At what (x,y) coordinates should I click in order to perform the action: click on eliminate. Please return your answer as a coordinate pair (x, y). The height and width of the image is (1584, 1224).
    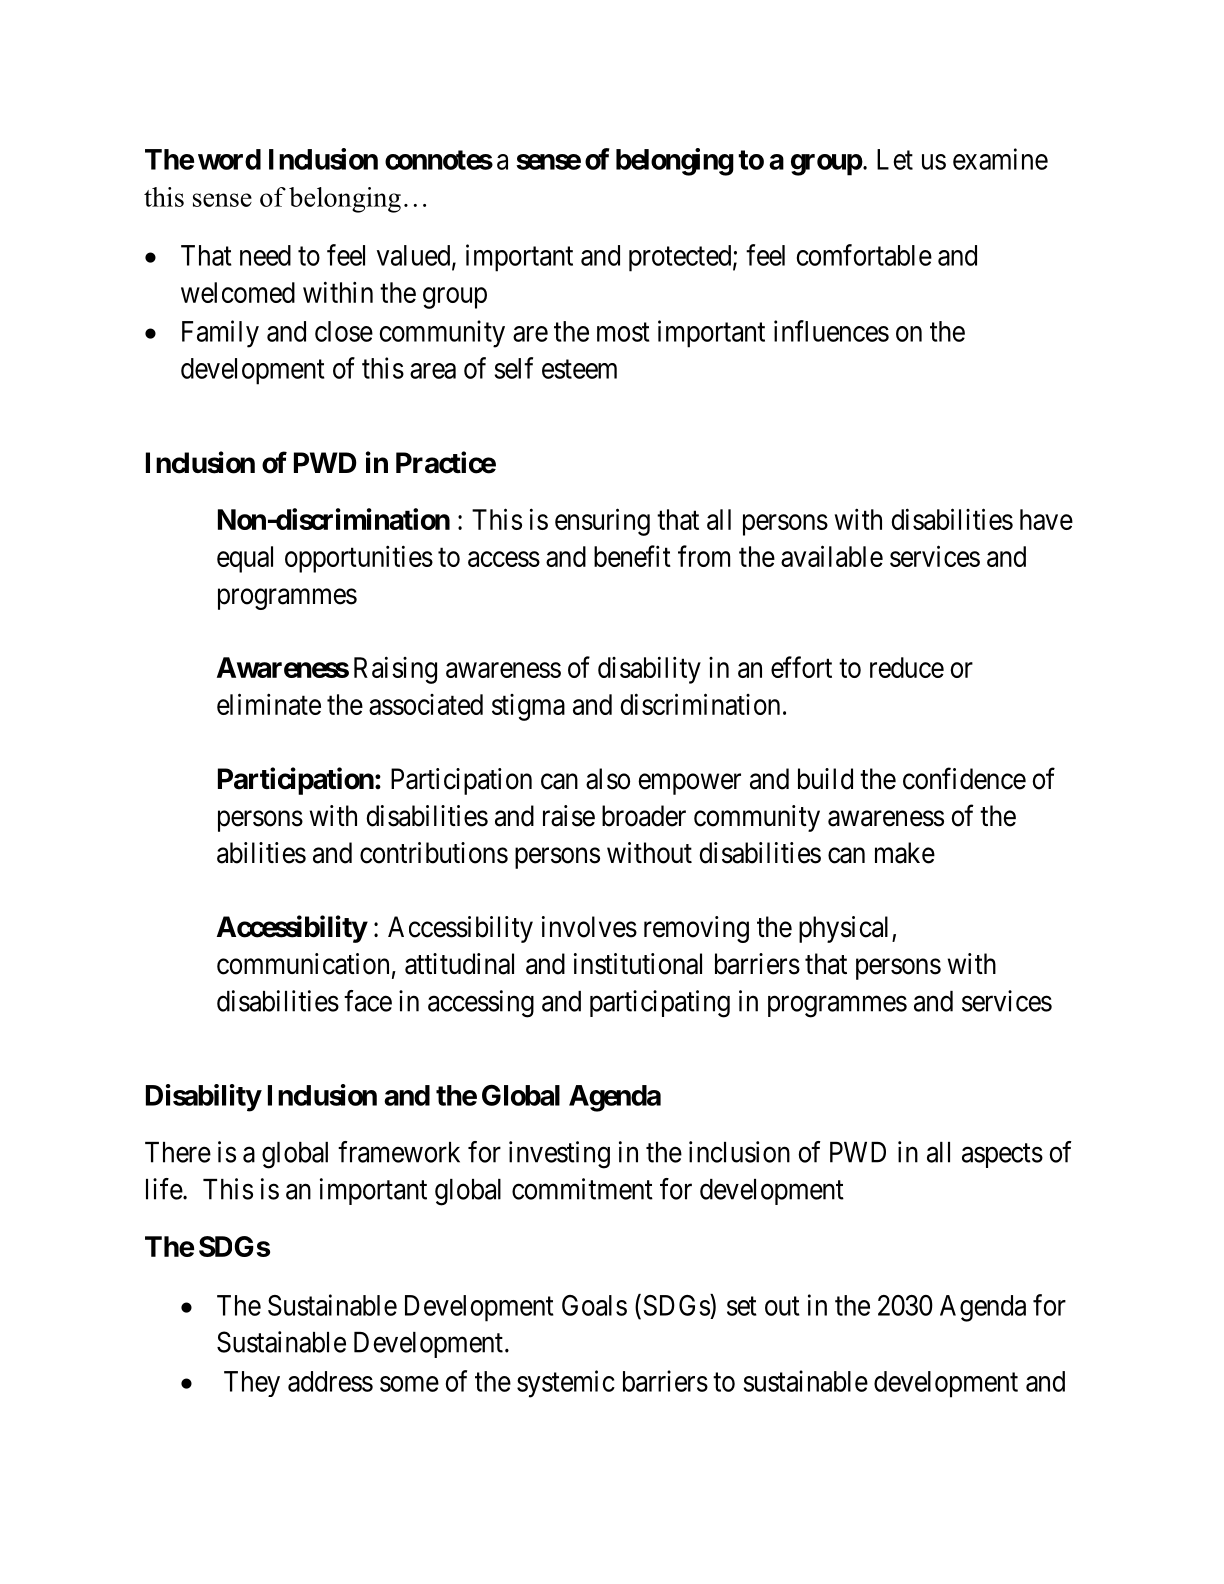
    Looking at the image, I should click on (269, 704).
